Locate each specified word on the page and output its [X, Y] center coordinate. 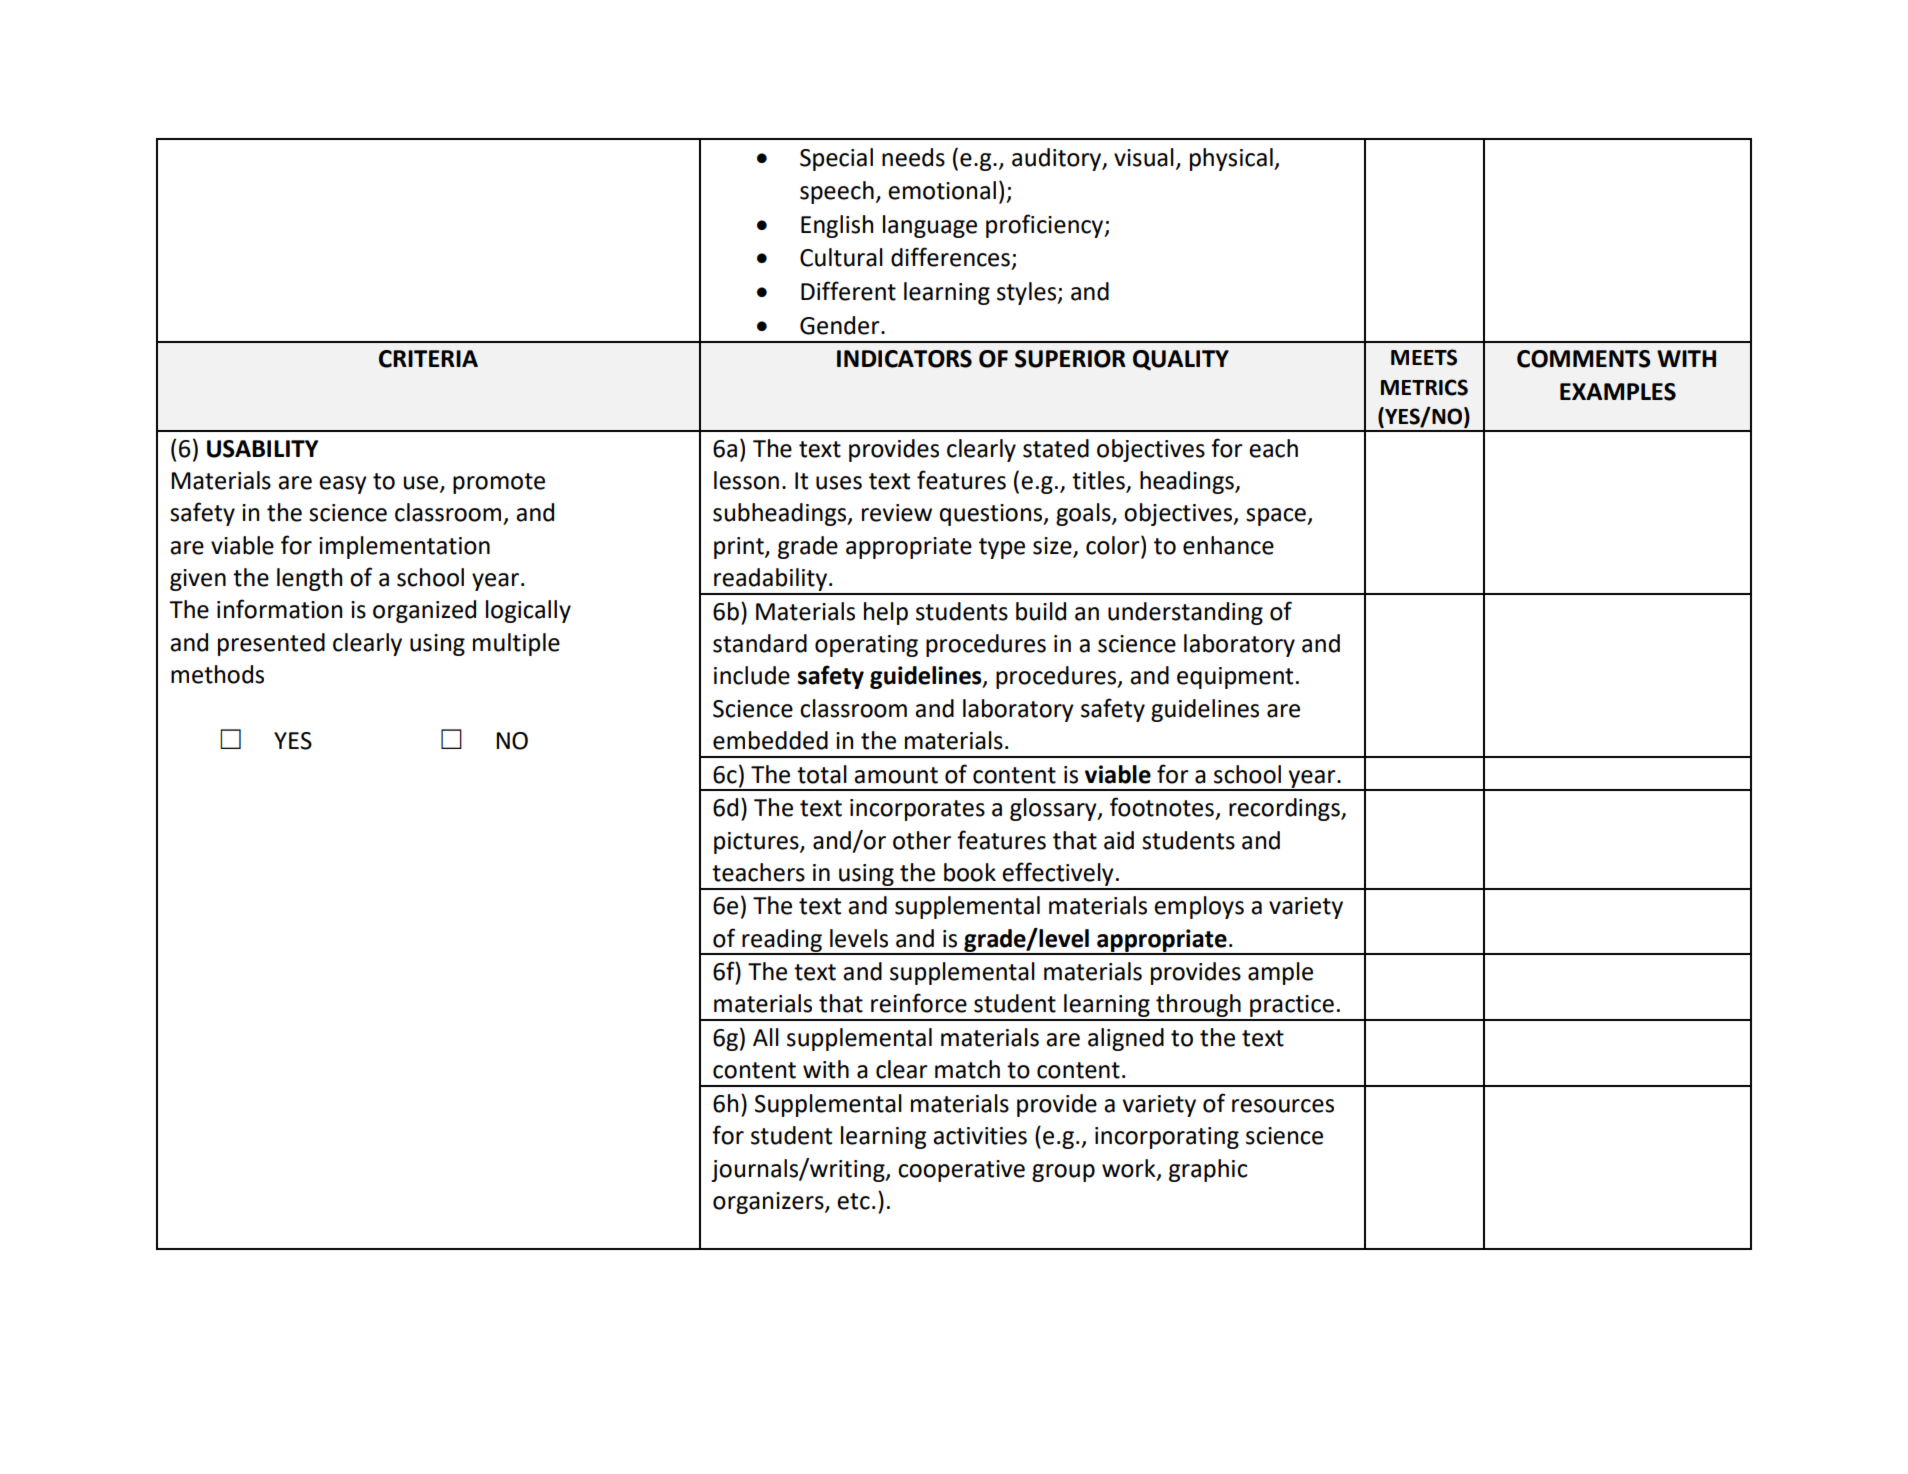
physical [1232, 159]
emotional [942, 190]
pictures [757, 843]
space [1277, 517]
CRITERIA [428, 359]
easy [343, 485]
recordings [1285, 809]
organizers [769, 1203]
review [897, 513]
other [922, 840]
